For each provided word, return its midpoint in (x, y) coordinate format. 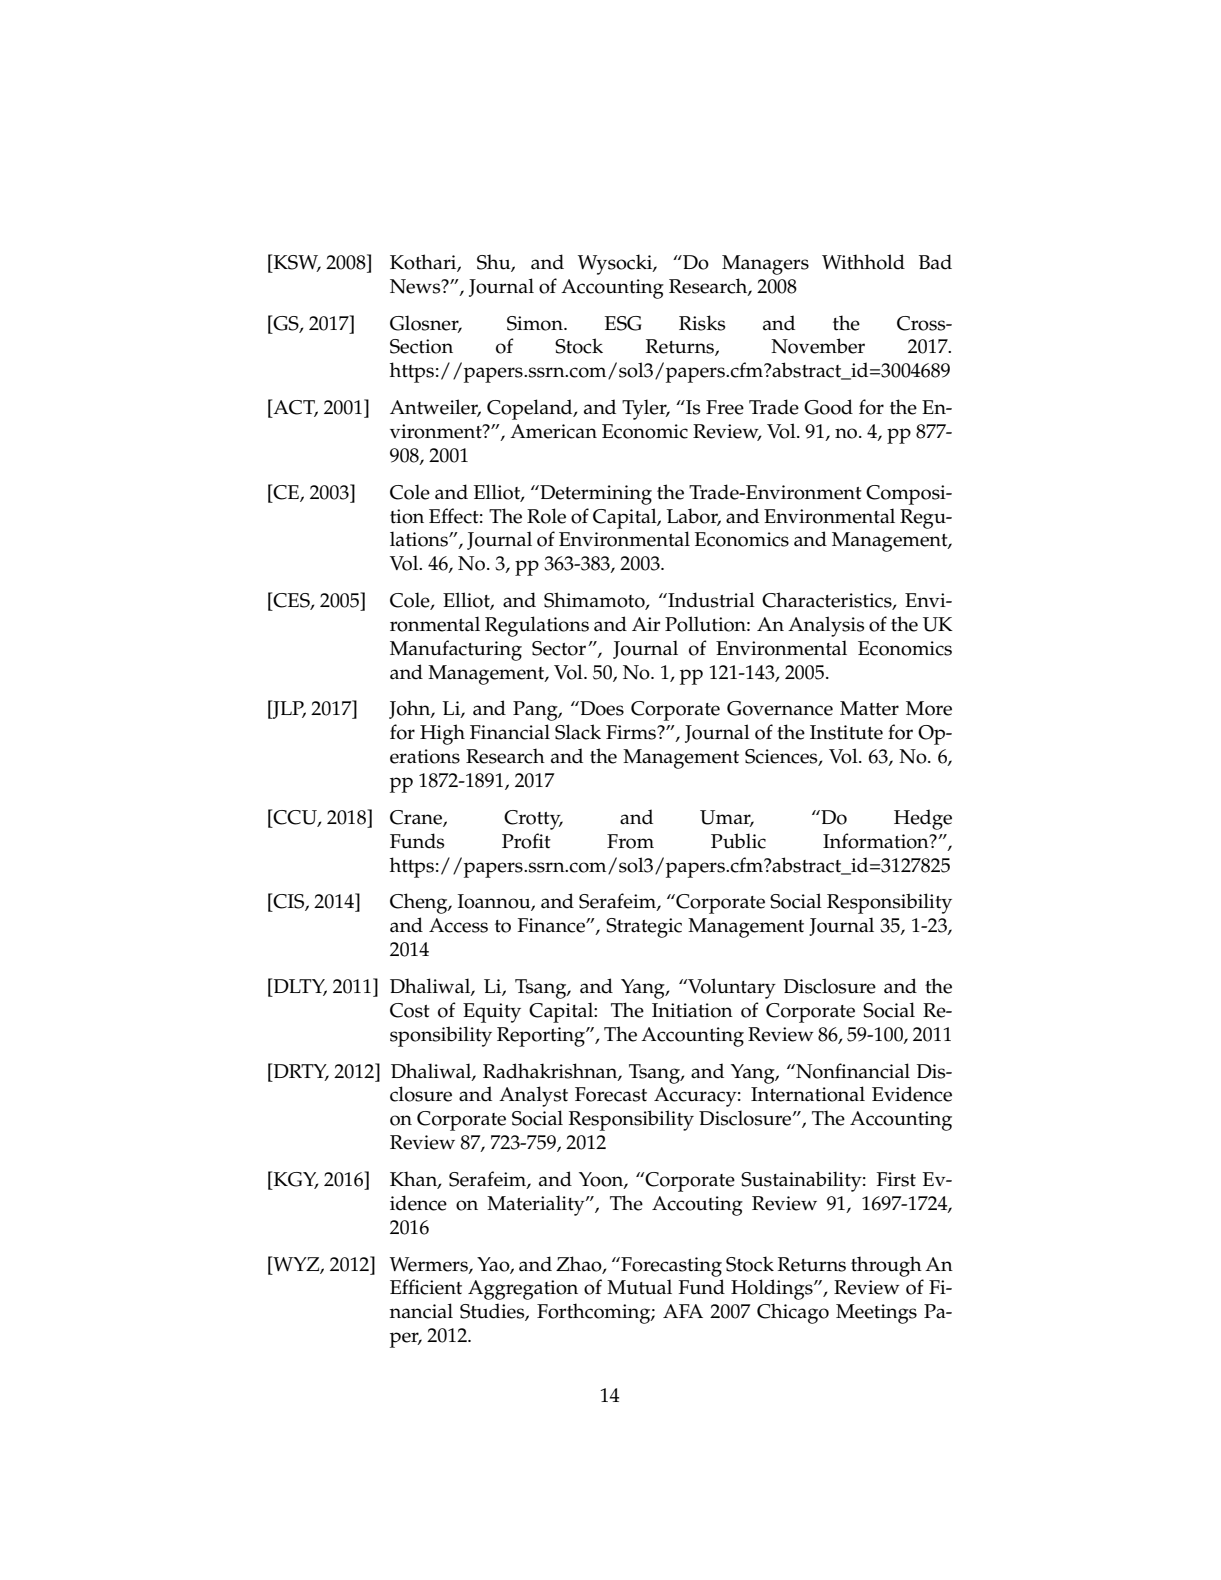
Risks (702, 323)
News (416, 286)
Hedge (923, 819)
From (630, 841)
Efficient (426, 1287)
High (442, 734)
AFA (683, 1311)
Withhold (863, 262)
